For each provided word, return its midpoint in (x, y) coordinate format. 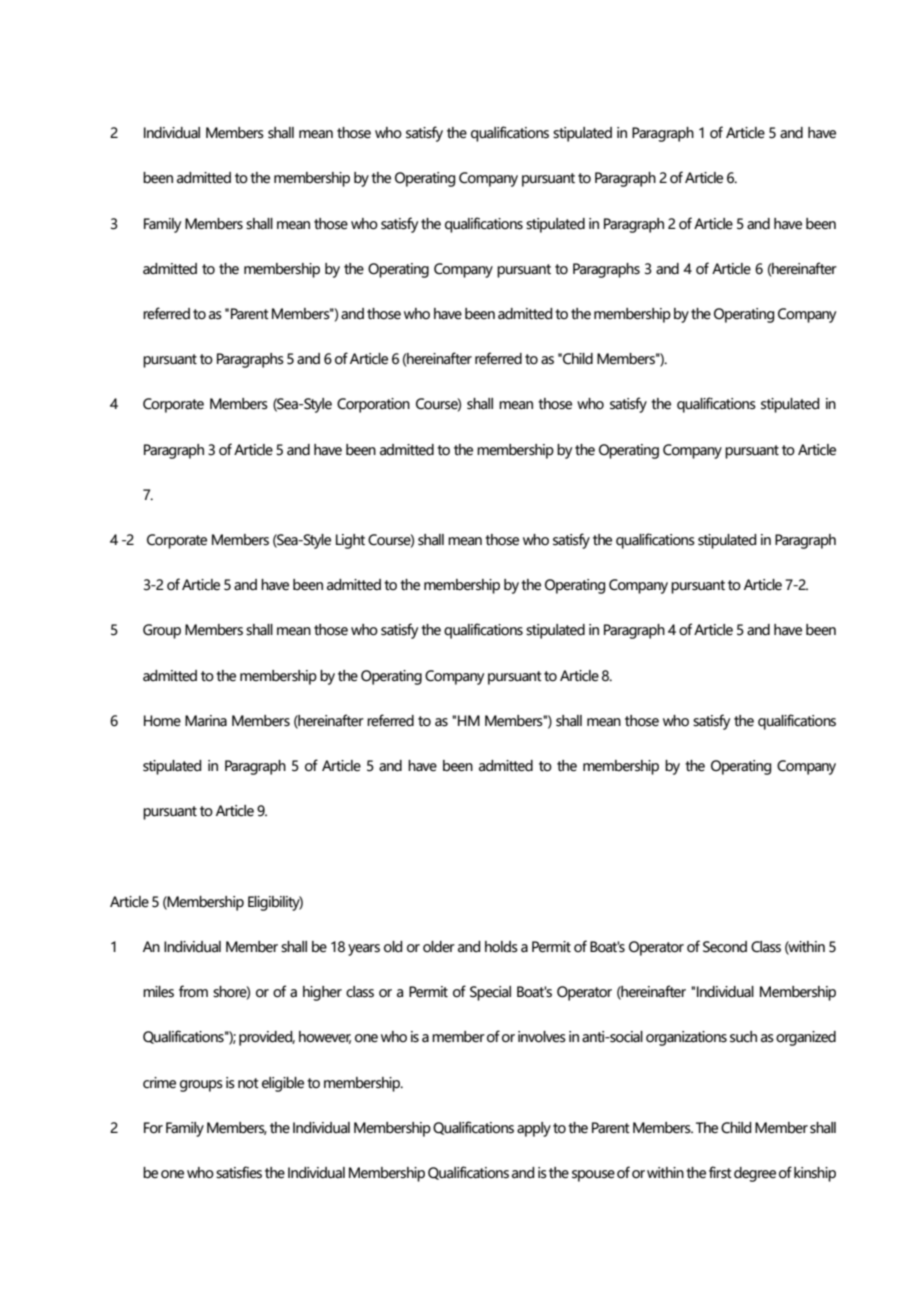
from (193, 991)
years (364, 950)
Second (725, 947)
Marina (206, 721)
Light (350, 541)
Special (490, 993)
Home (162, 721)
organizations (686, 1038)
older (439, 947)
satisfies (239, 1172)
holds (501, 947)
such (743, 1037)
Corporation (373, 405)
